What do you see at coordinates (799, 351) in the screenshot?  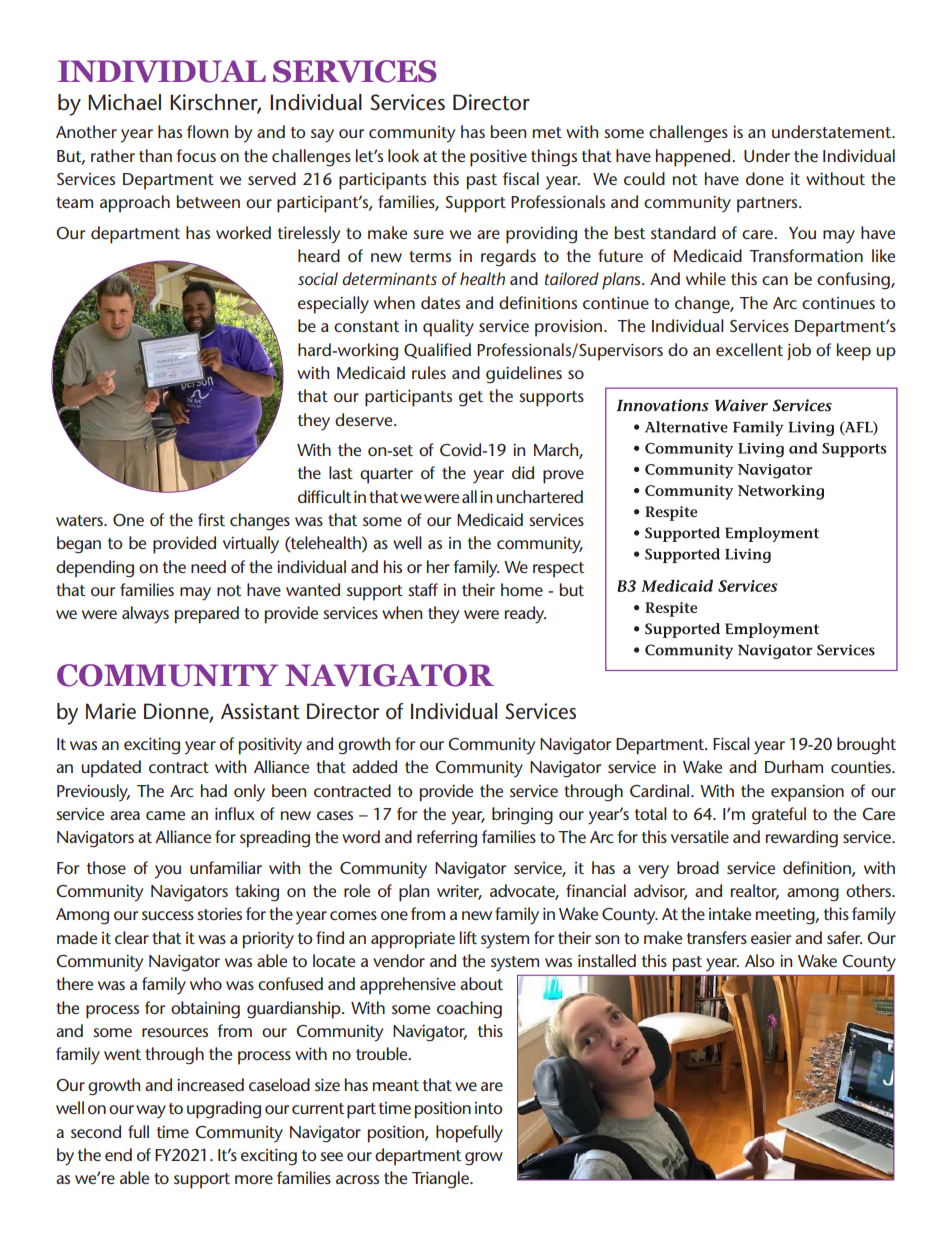 I see `job` at bounding box center [799, 351].
